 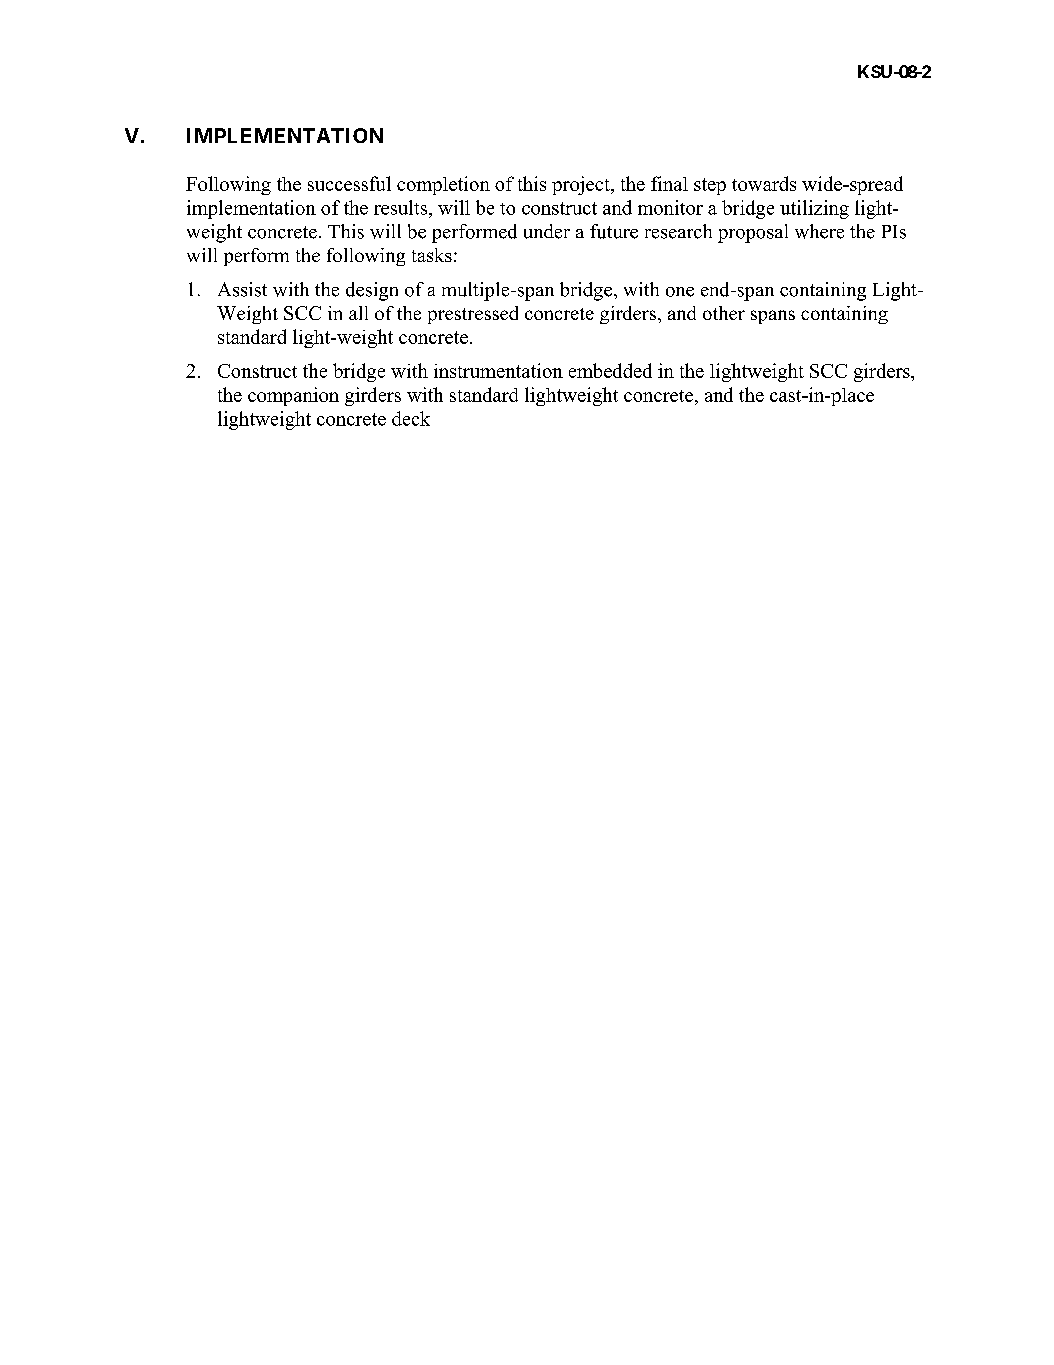 I want to click on deck, so click(x=411, y=418).
